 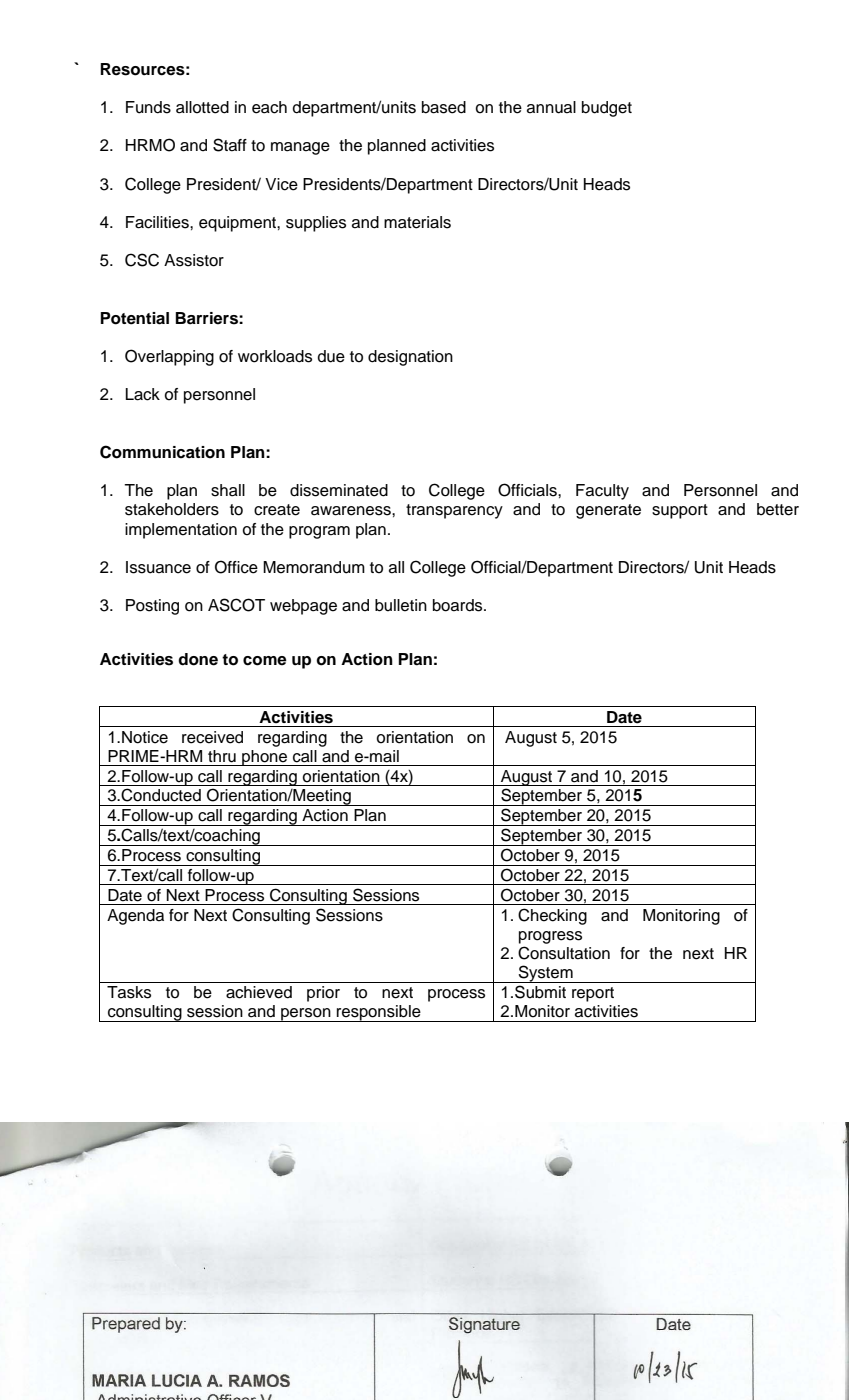 I want to click on Overlapping, so click(x=169, y=357).
